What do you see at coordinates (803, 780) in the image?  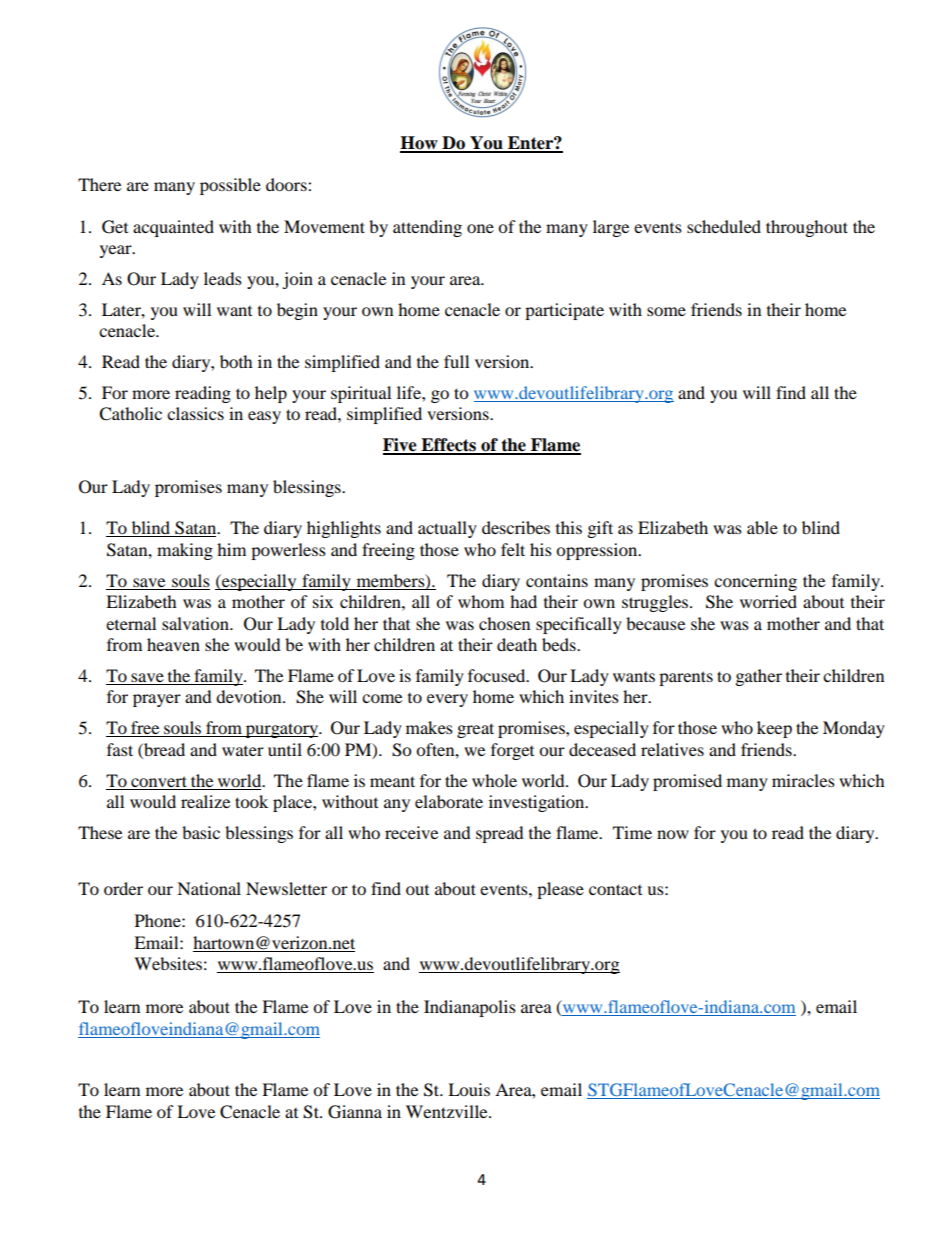 I see `miracles` at bounding box center [803, 780].
